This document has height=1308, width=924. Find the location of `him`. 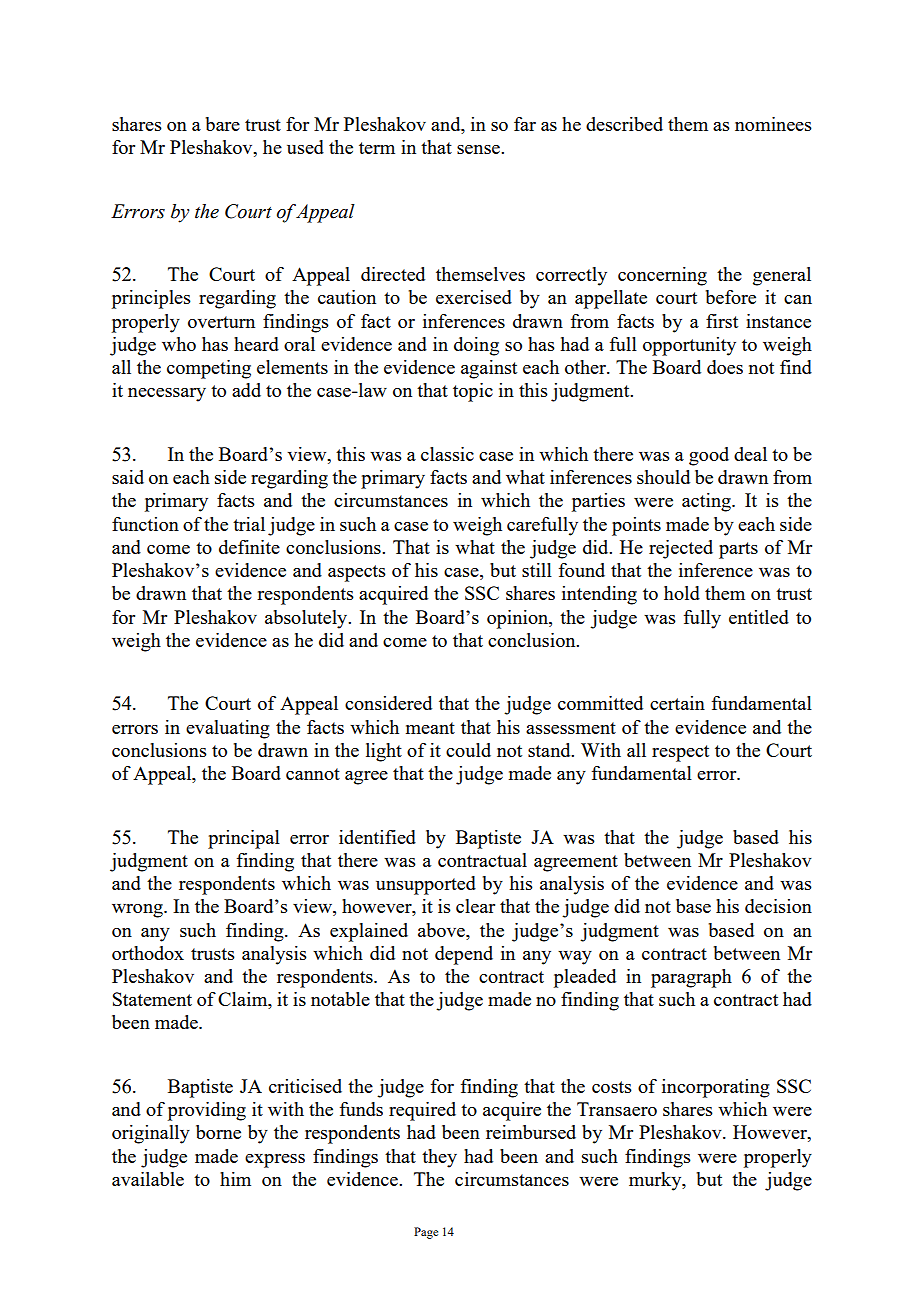

him is located at coordinates (235, 1179).
